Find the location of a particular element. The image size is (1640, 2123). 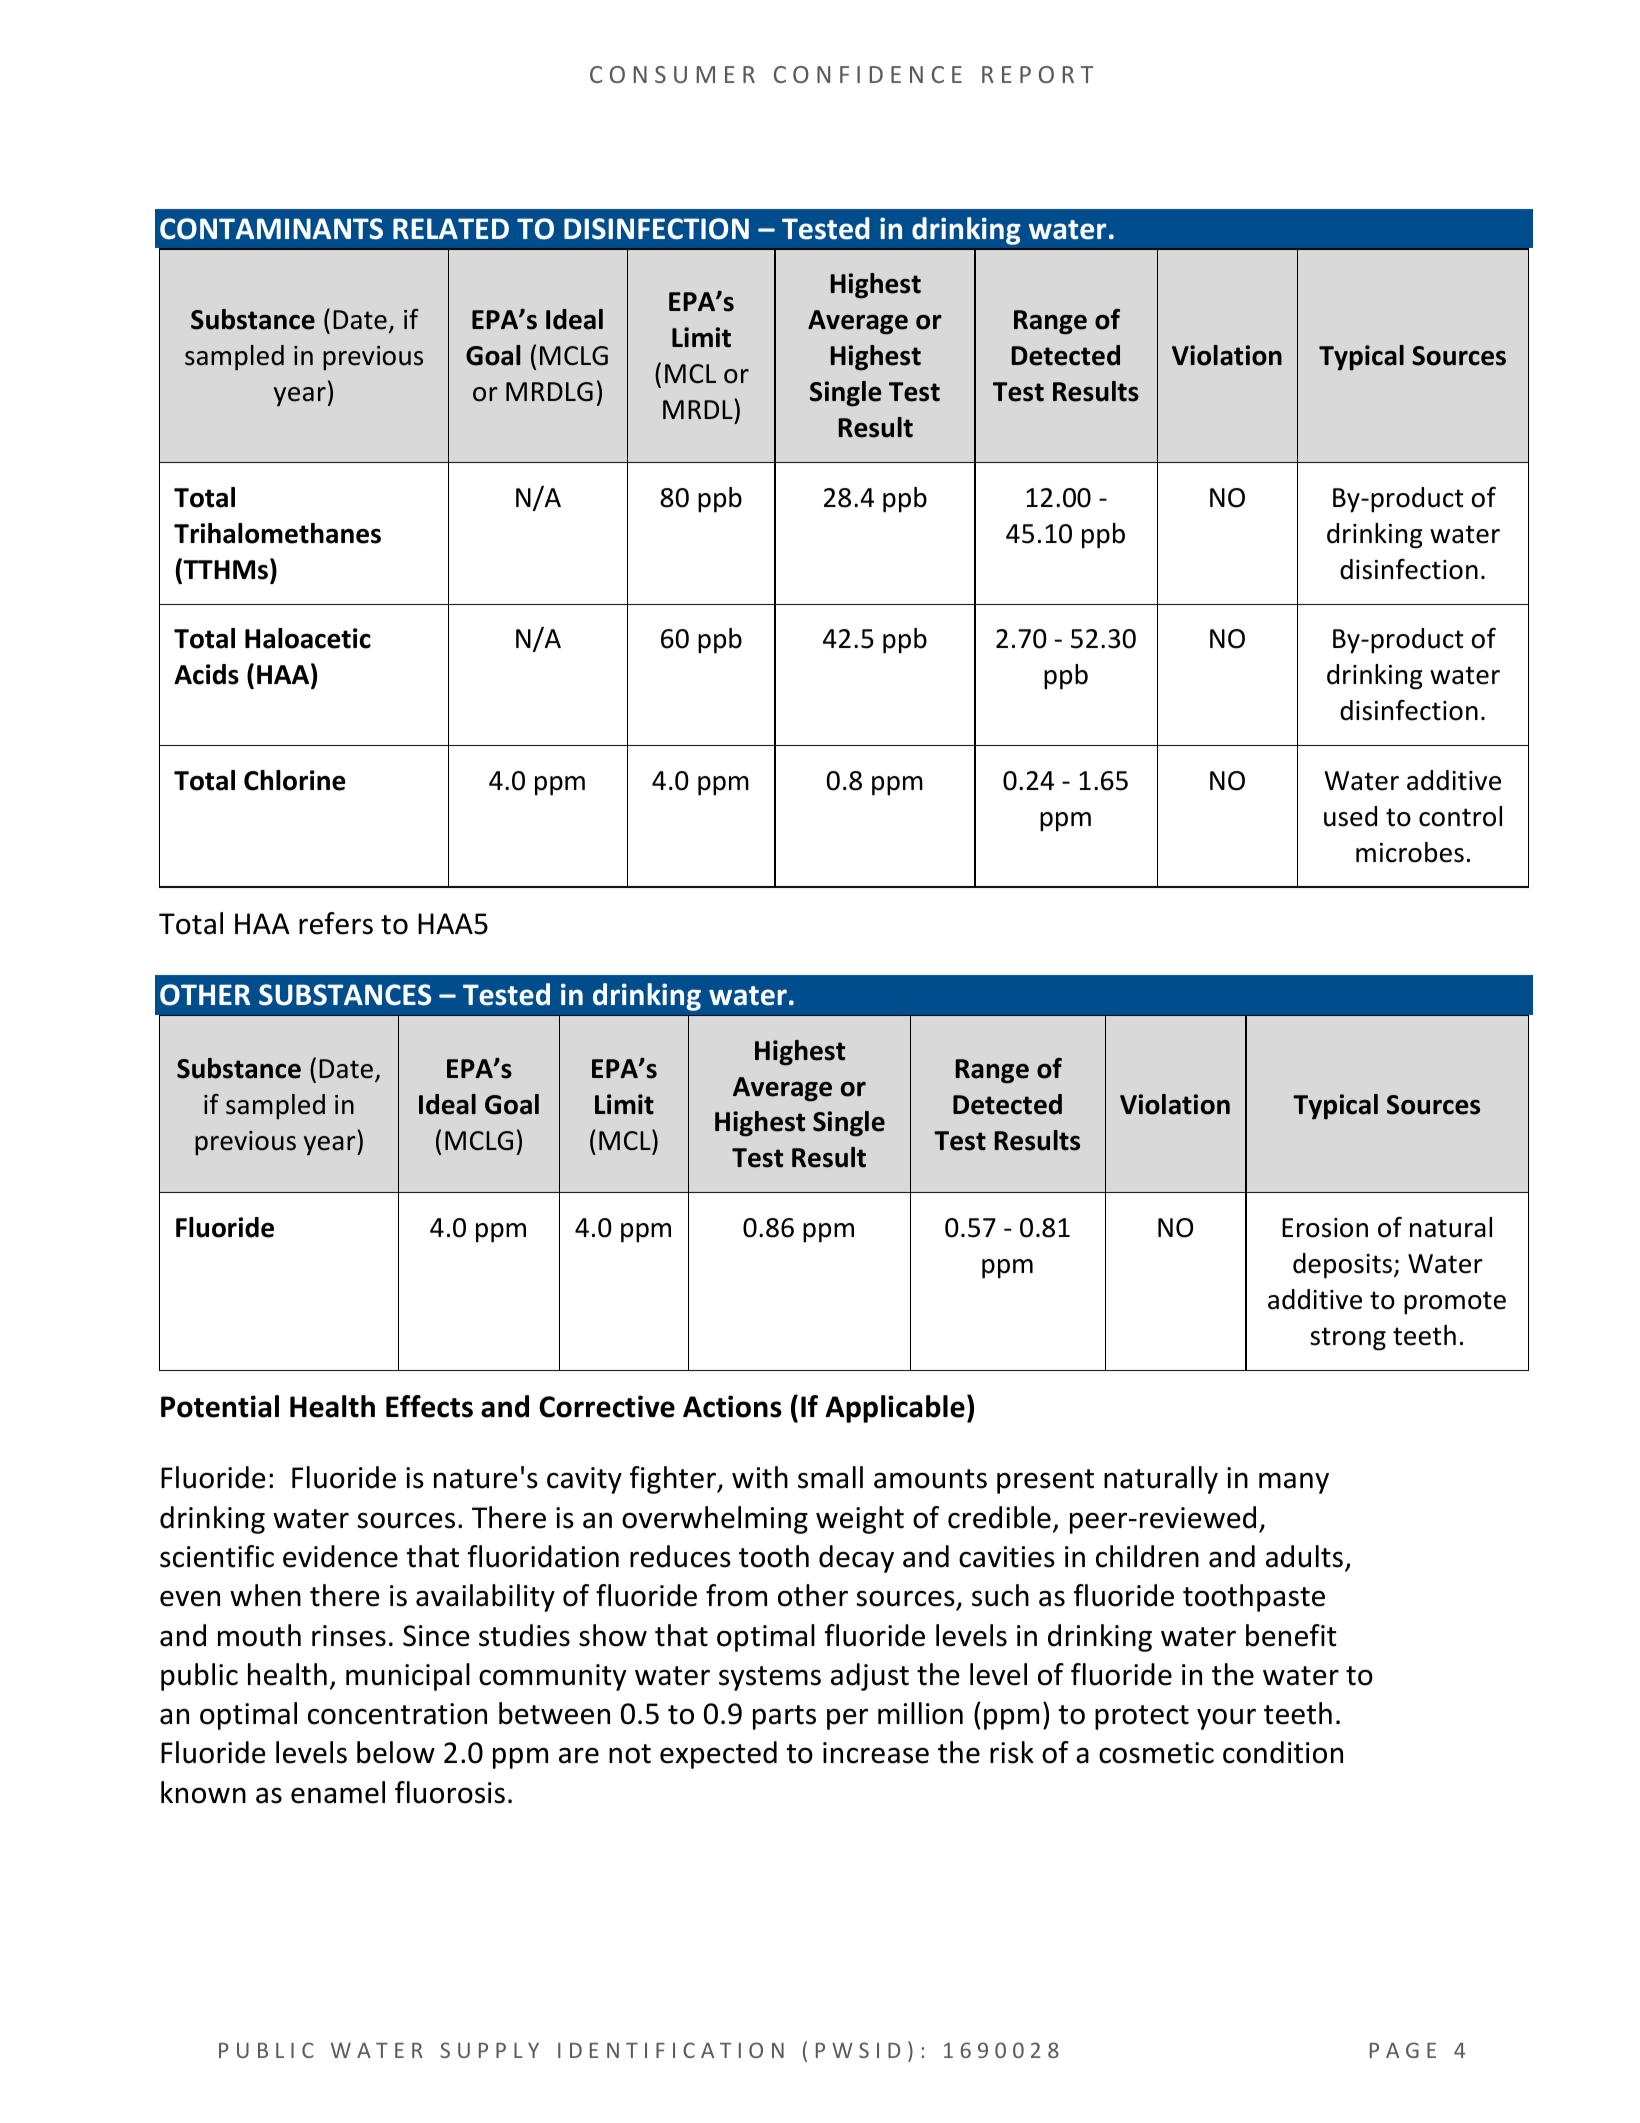

below is located at coordinates (396, 1752).
